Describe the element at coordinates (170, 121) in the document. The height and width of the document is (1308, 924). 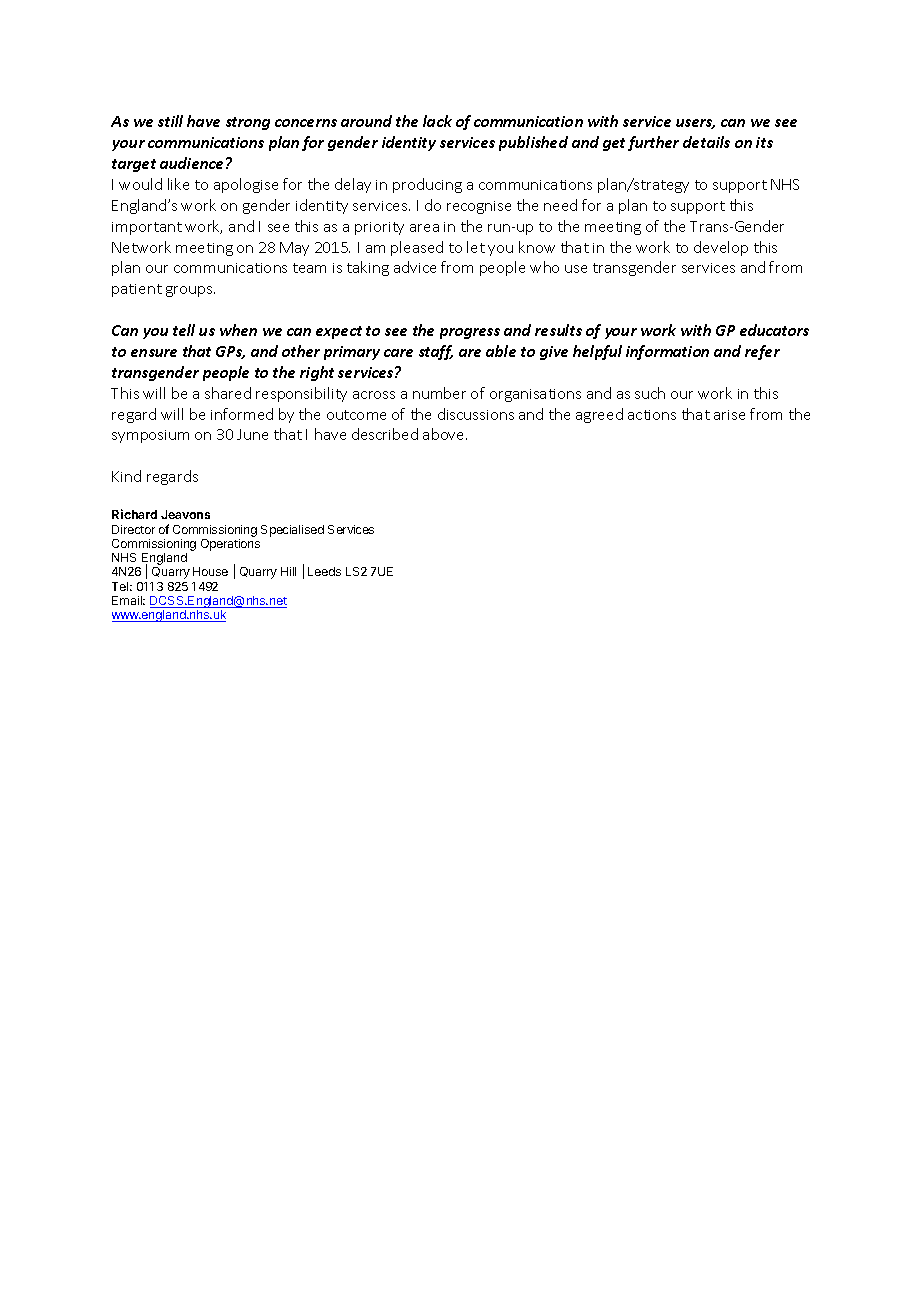
I see `still` at that location.
